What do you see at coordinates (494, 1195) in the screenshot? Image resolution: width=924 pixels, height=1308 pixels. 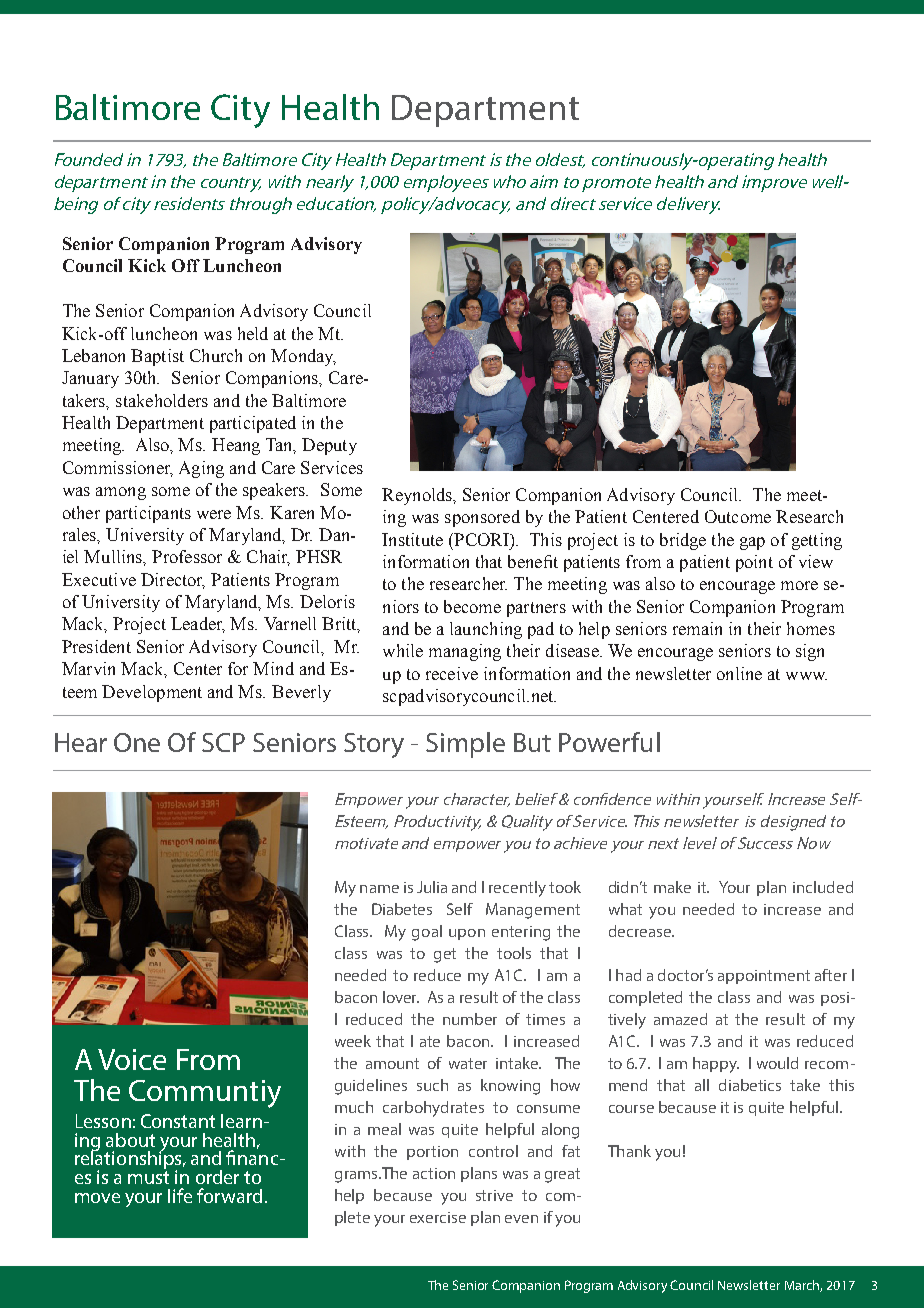 I see `strive` at bounding box center [494, 1195].
